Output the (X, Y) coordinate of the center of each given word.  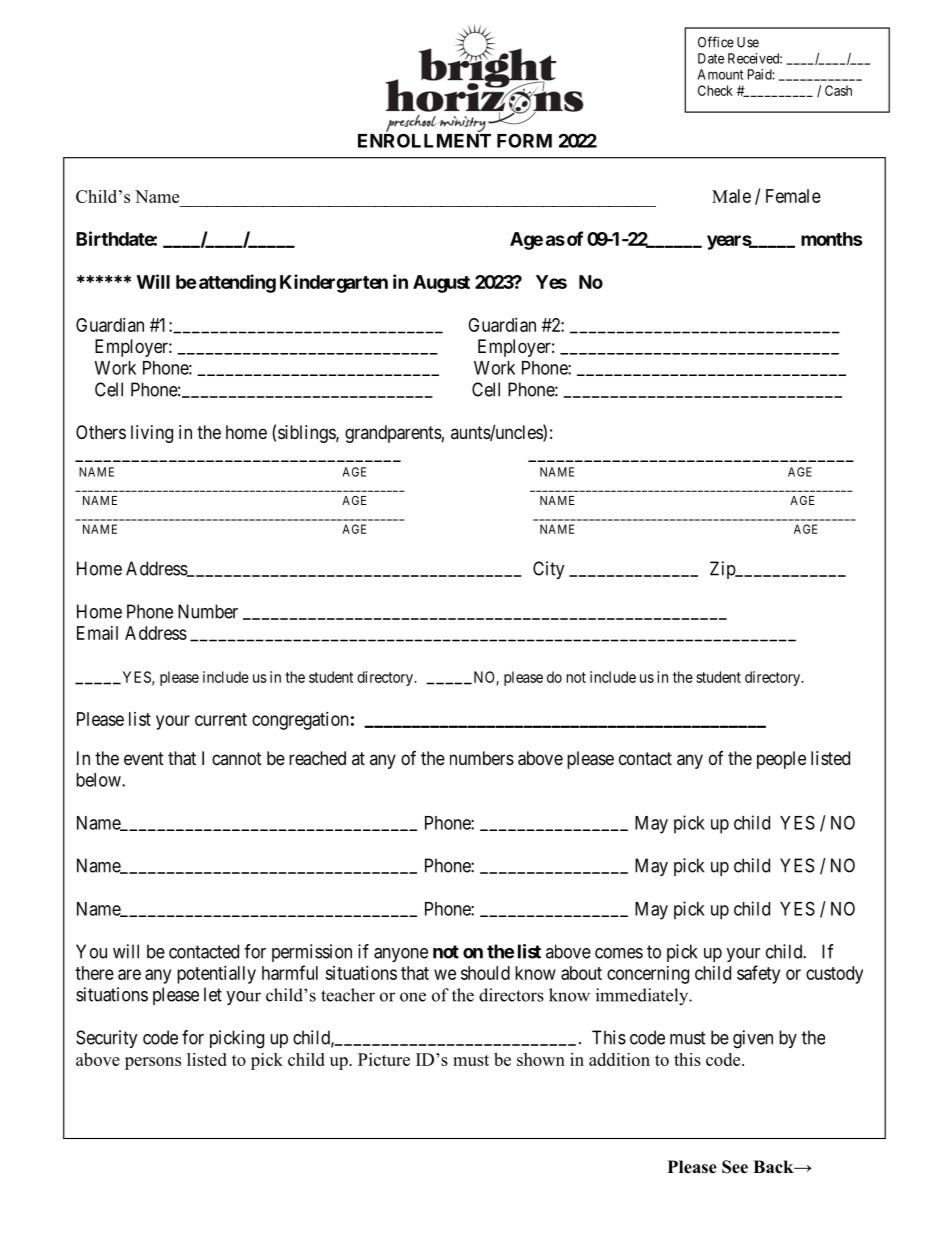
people (781, 760)
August (441, 284)
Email (97, 633)
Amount (720, 74)
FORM (524, 140)
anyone (401, 955)
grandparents (393, 434)
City (549, 570)
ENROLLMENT (424, 140)
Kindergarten (334, 283)
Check (715, 90)
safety (758, 974)
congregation (300, 721)
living (152, 434)
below (99, 780)
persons (153, 1063)
